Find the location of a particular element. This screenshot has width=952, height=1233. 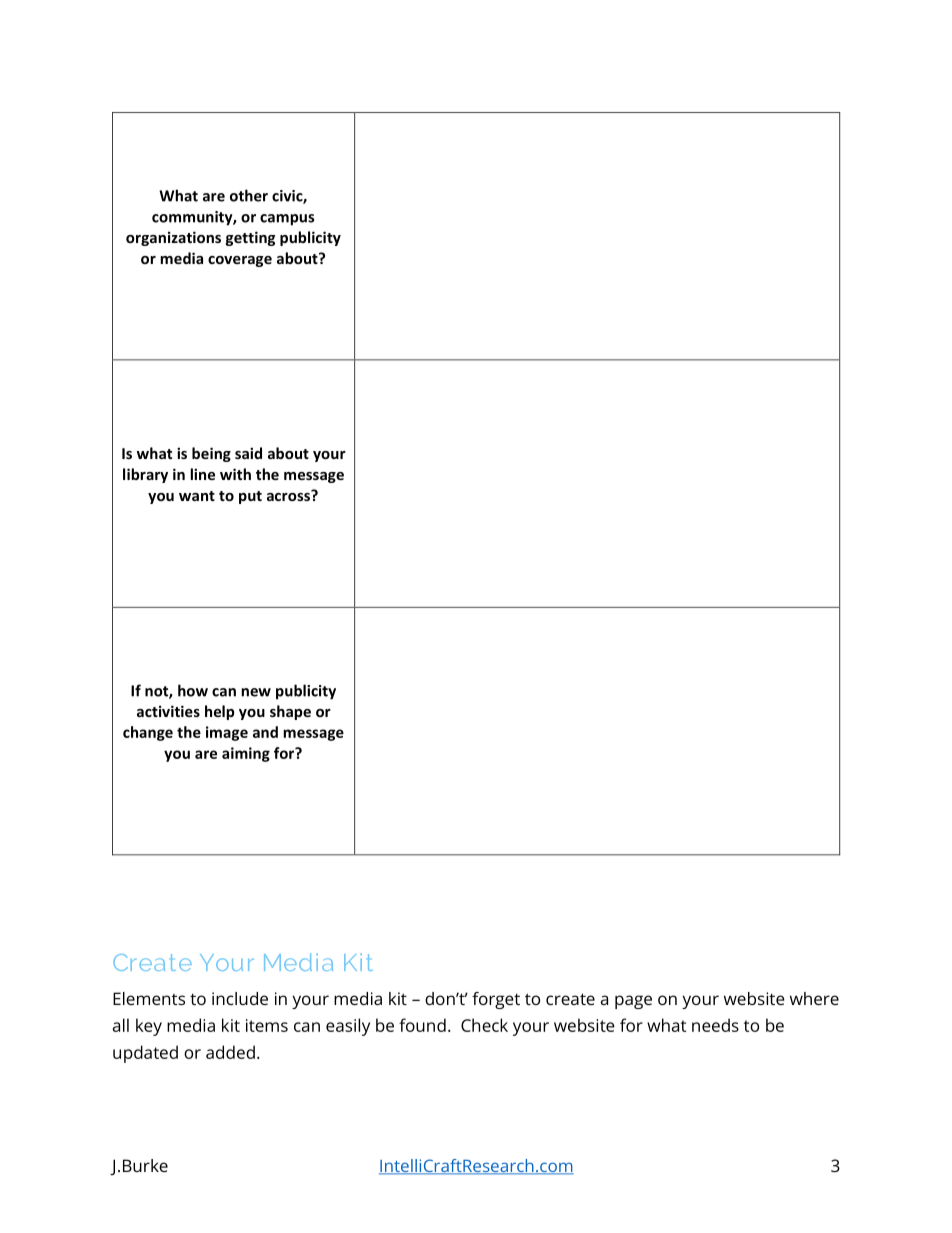

across is located at coordinates (289, 495).
